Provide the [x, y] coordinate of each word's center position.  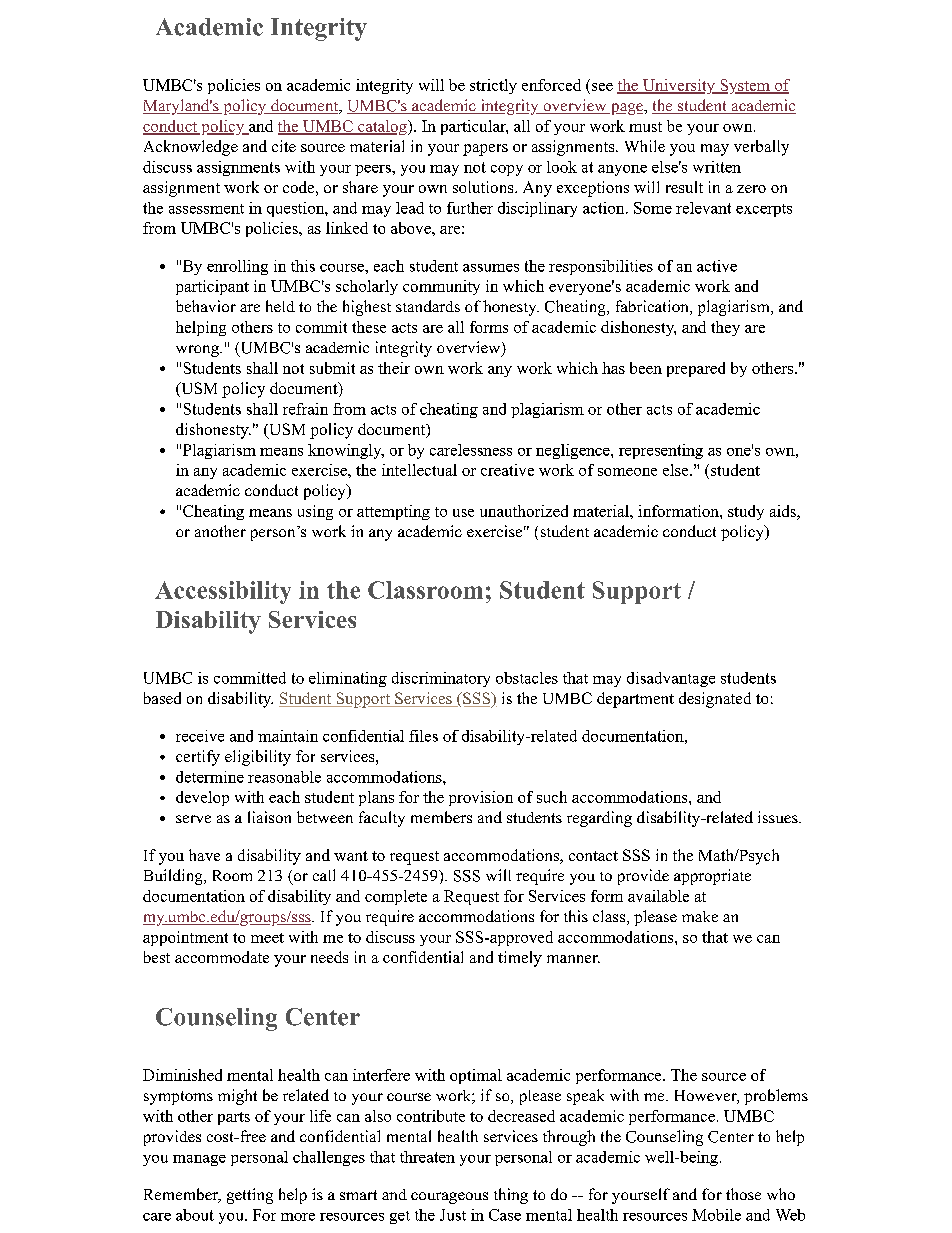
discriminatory [441, 679]
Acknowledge [191, 148]
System [745, 86]
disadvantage [671, 679]
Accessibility [223, 592]
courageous [449, 1198]
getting [250, 1196]
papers [485, 150]
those [743, 1194]
